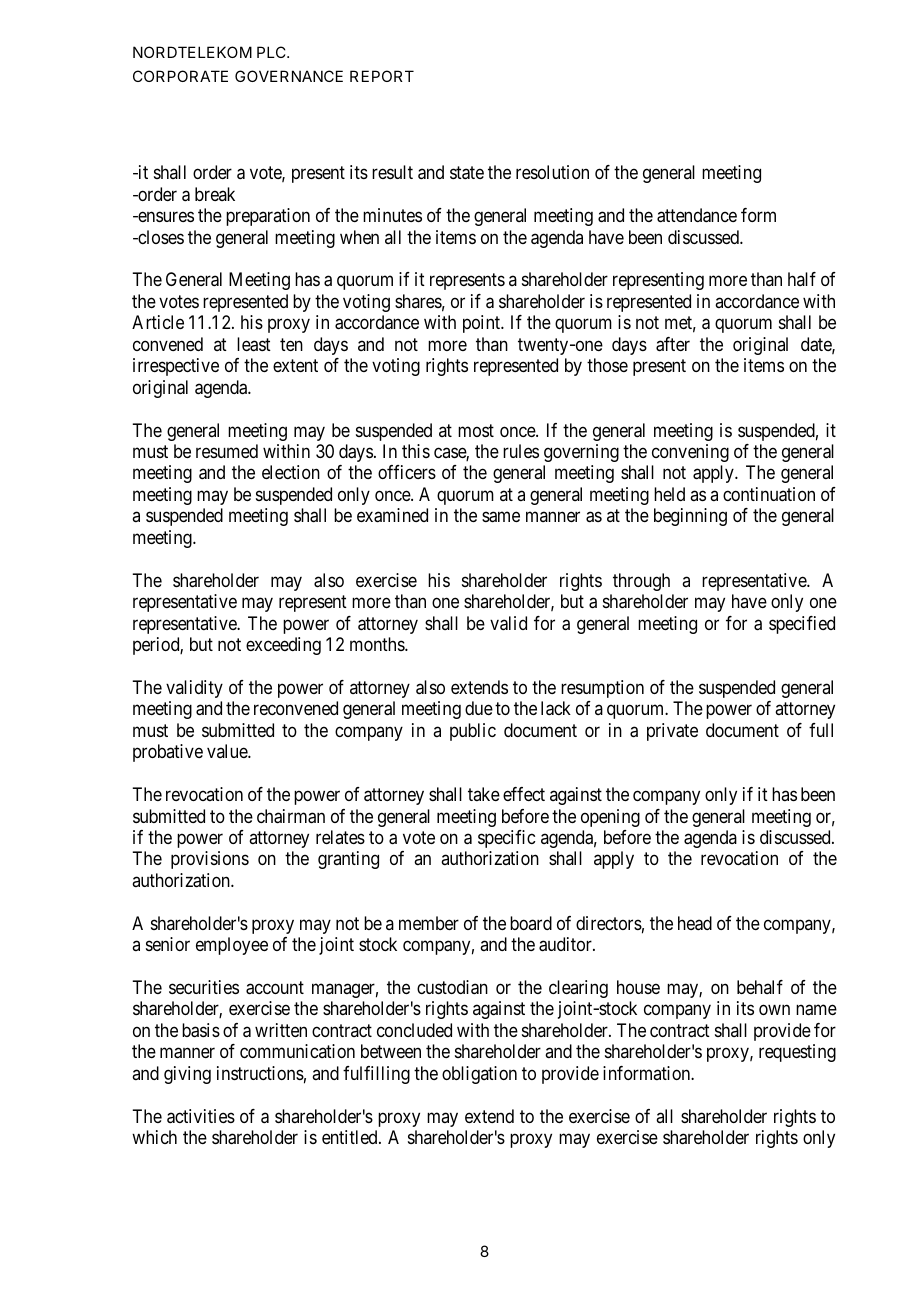 The image size is (924, 1308). Describe the element at coordinates (697, 215) in the page. I see `attendance` at that location.
